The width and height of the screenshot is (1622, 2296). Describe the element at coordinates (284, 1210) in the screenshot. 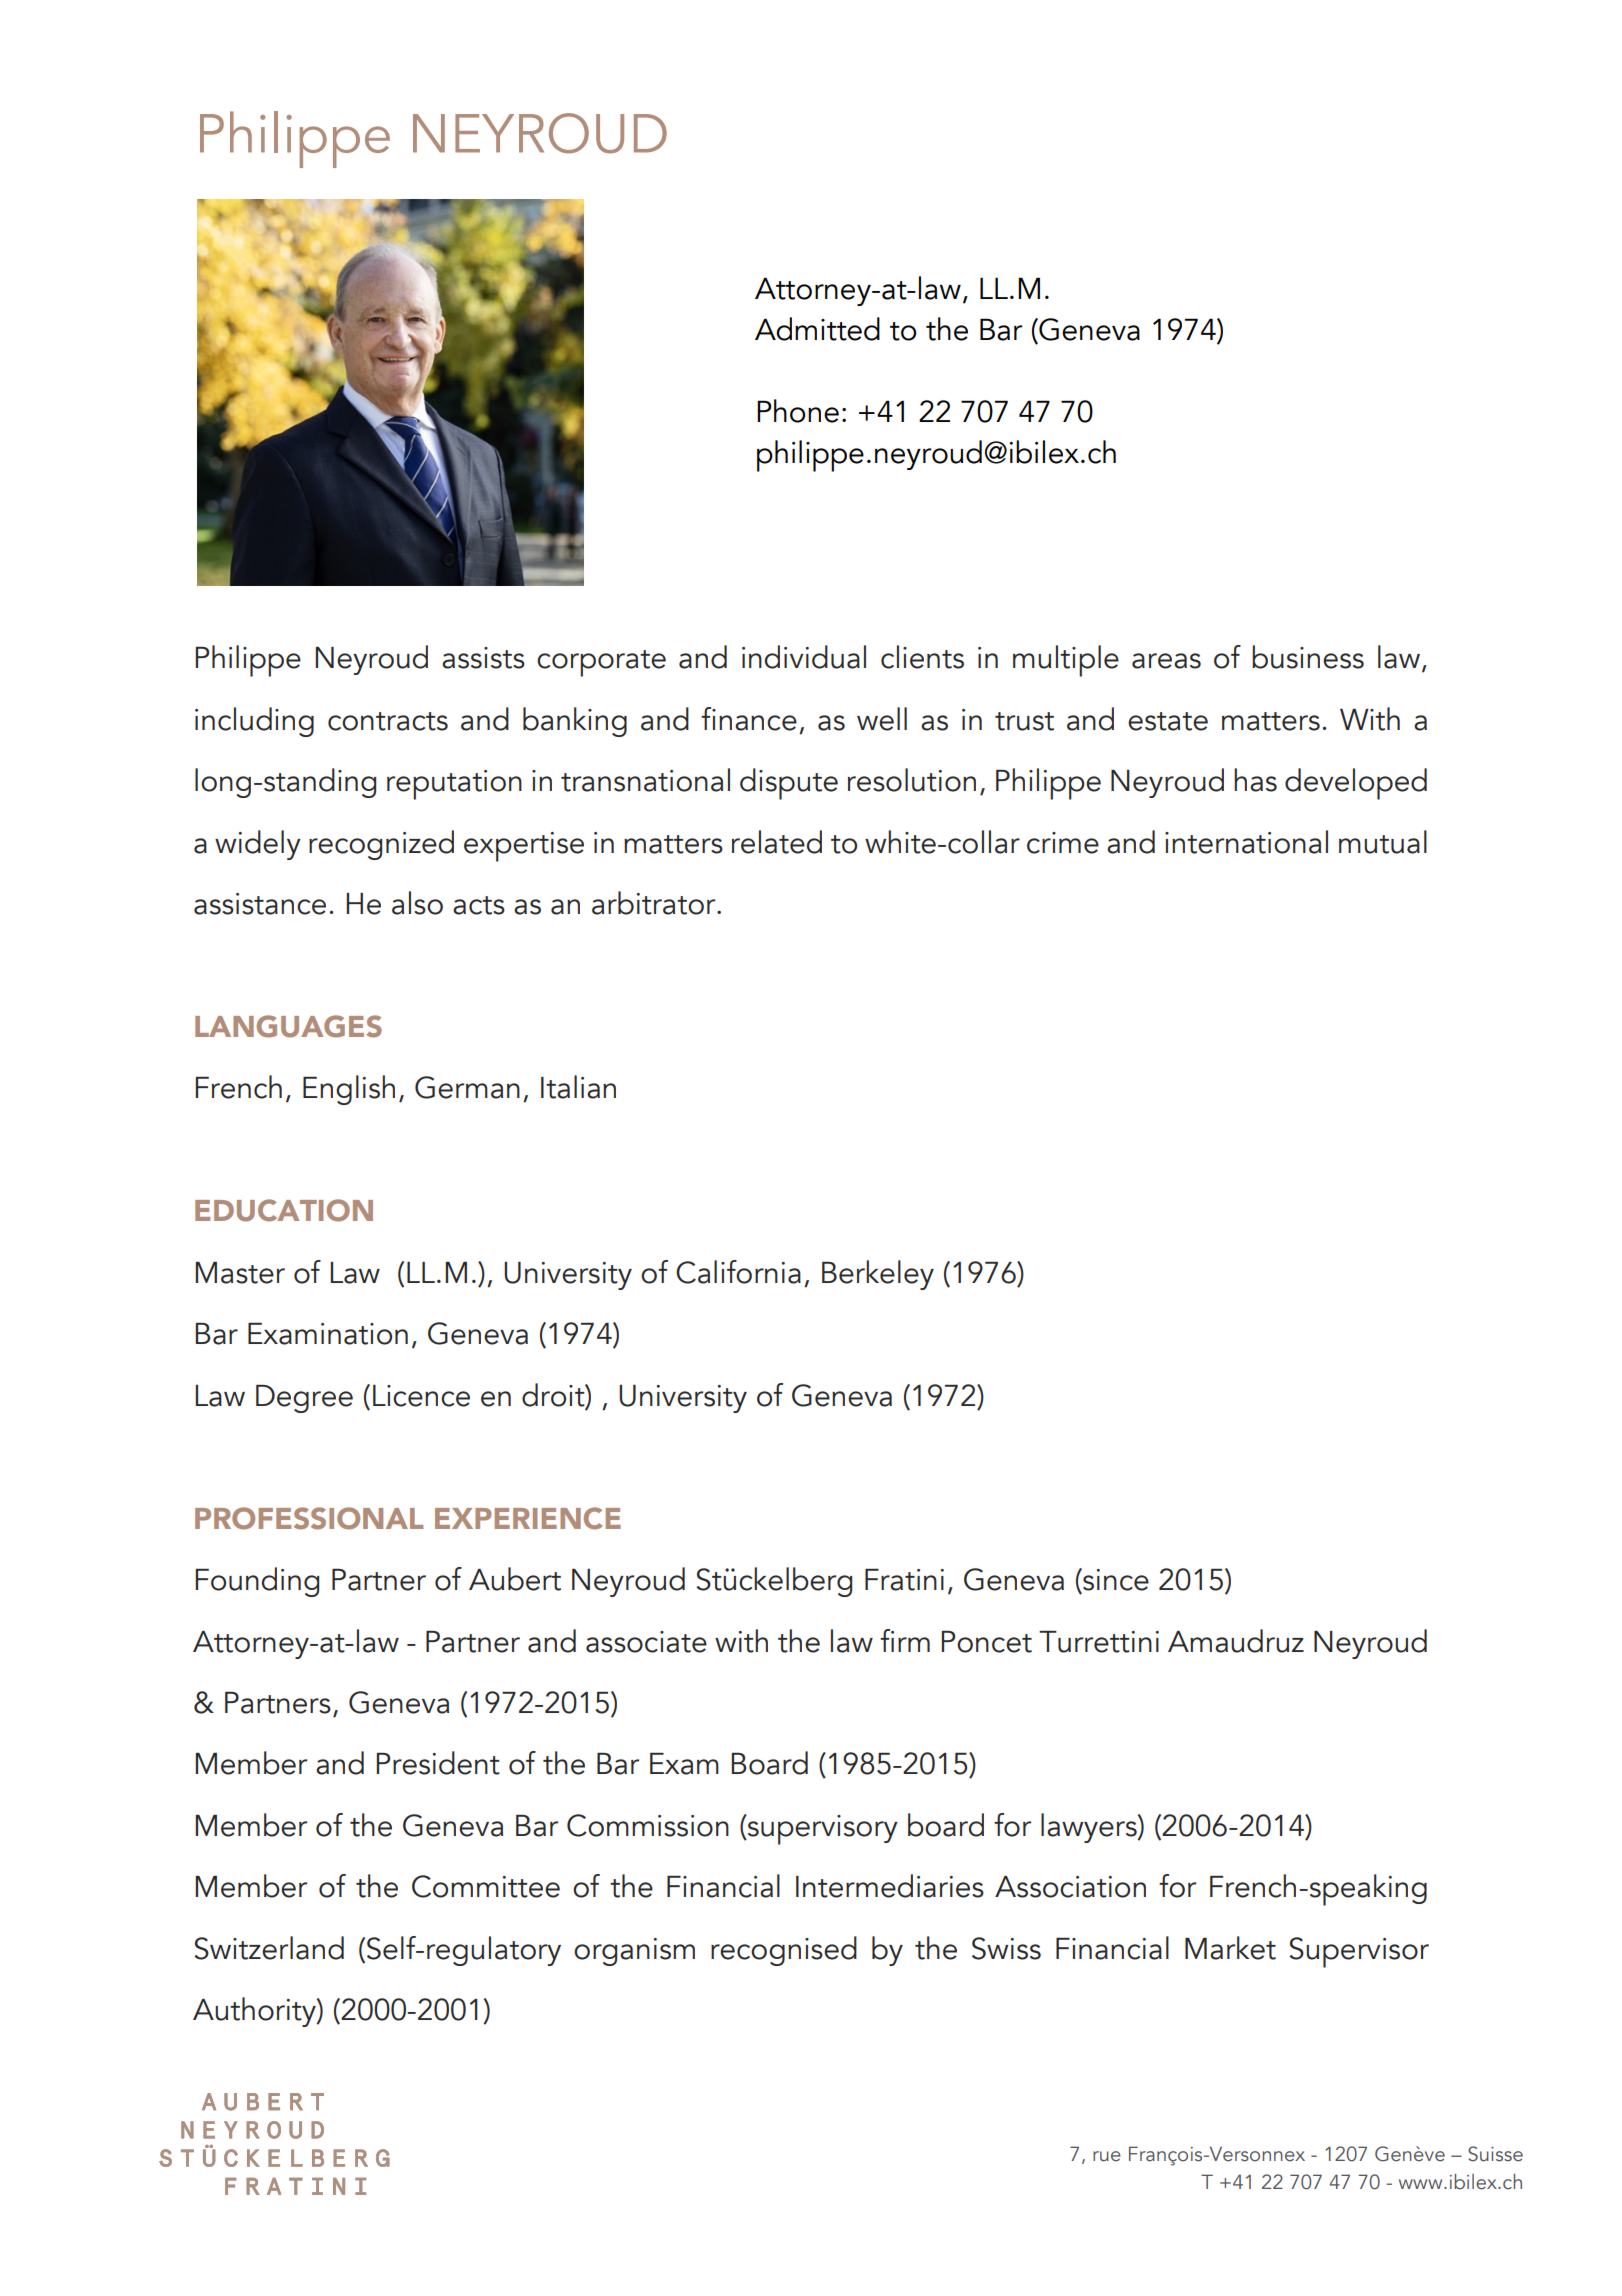

I see `EDUCATION` at that location.
